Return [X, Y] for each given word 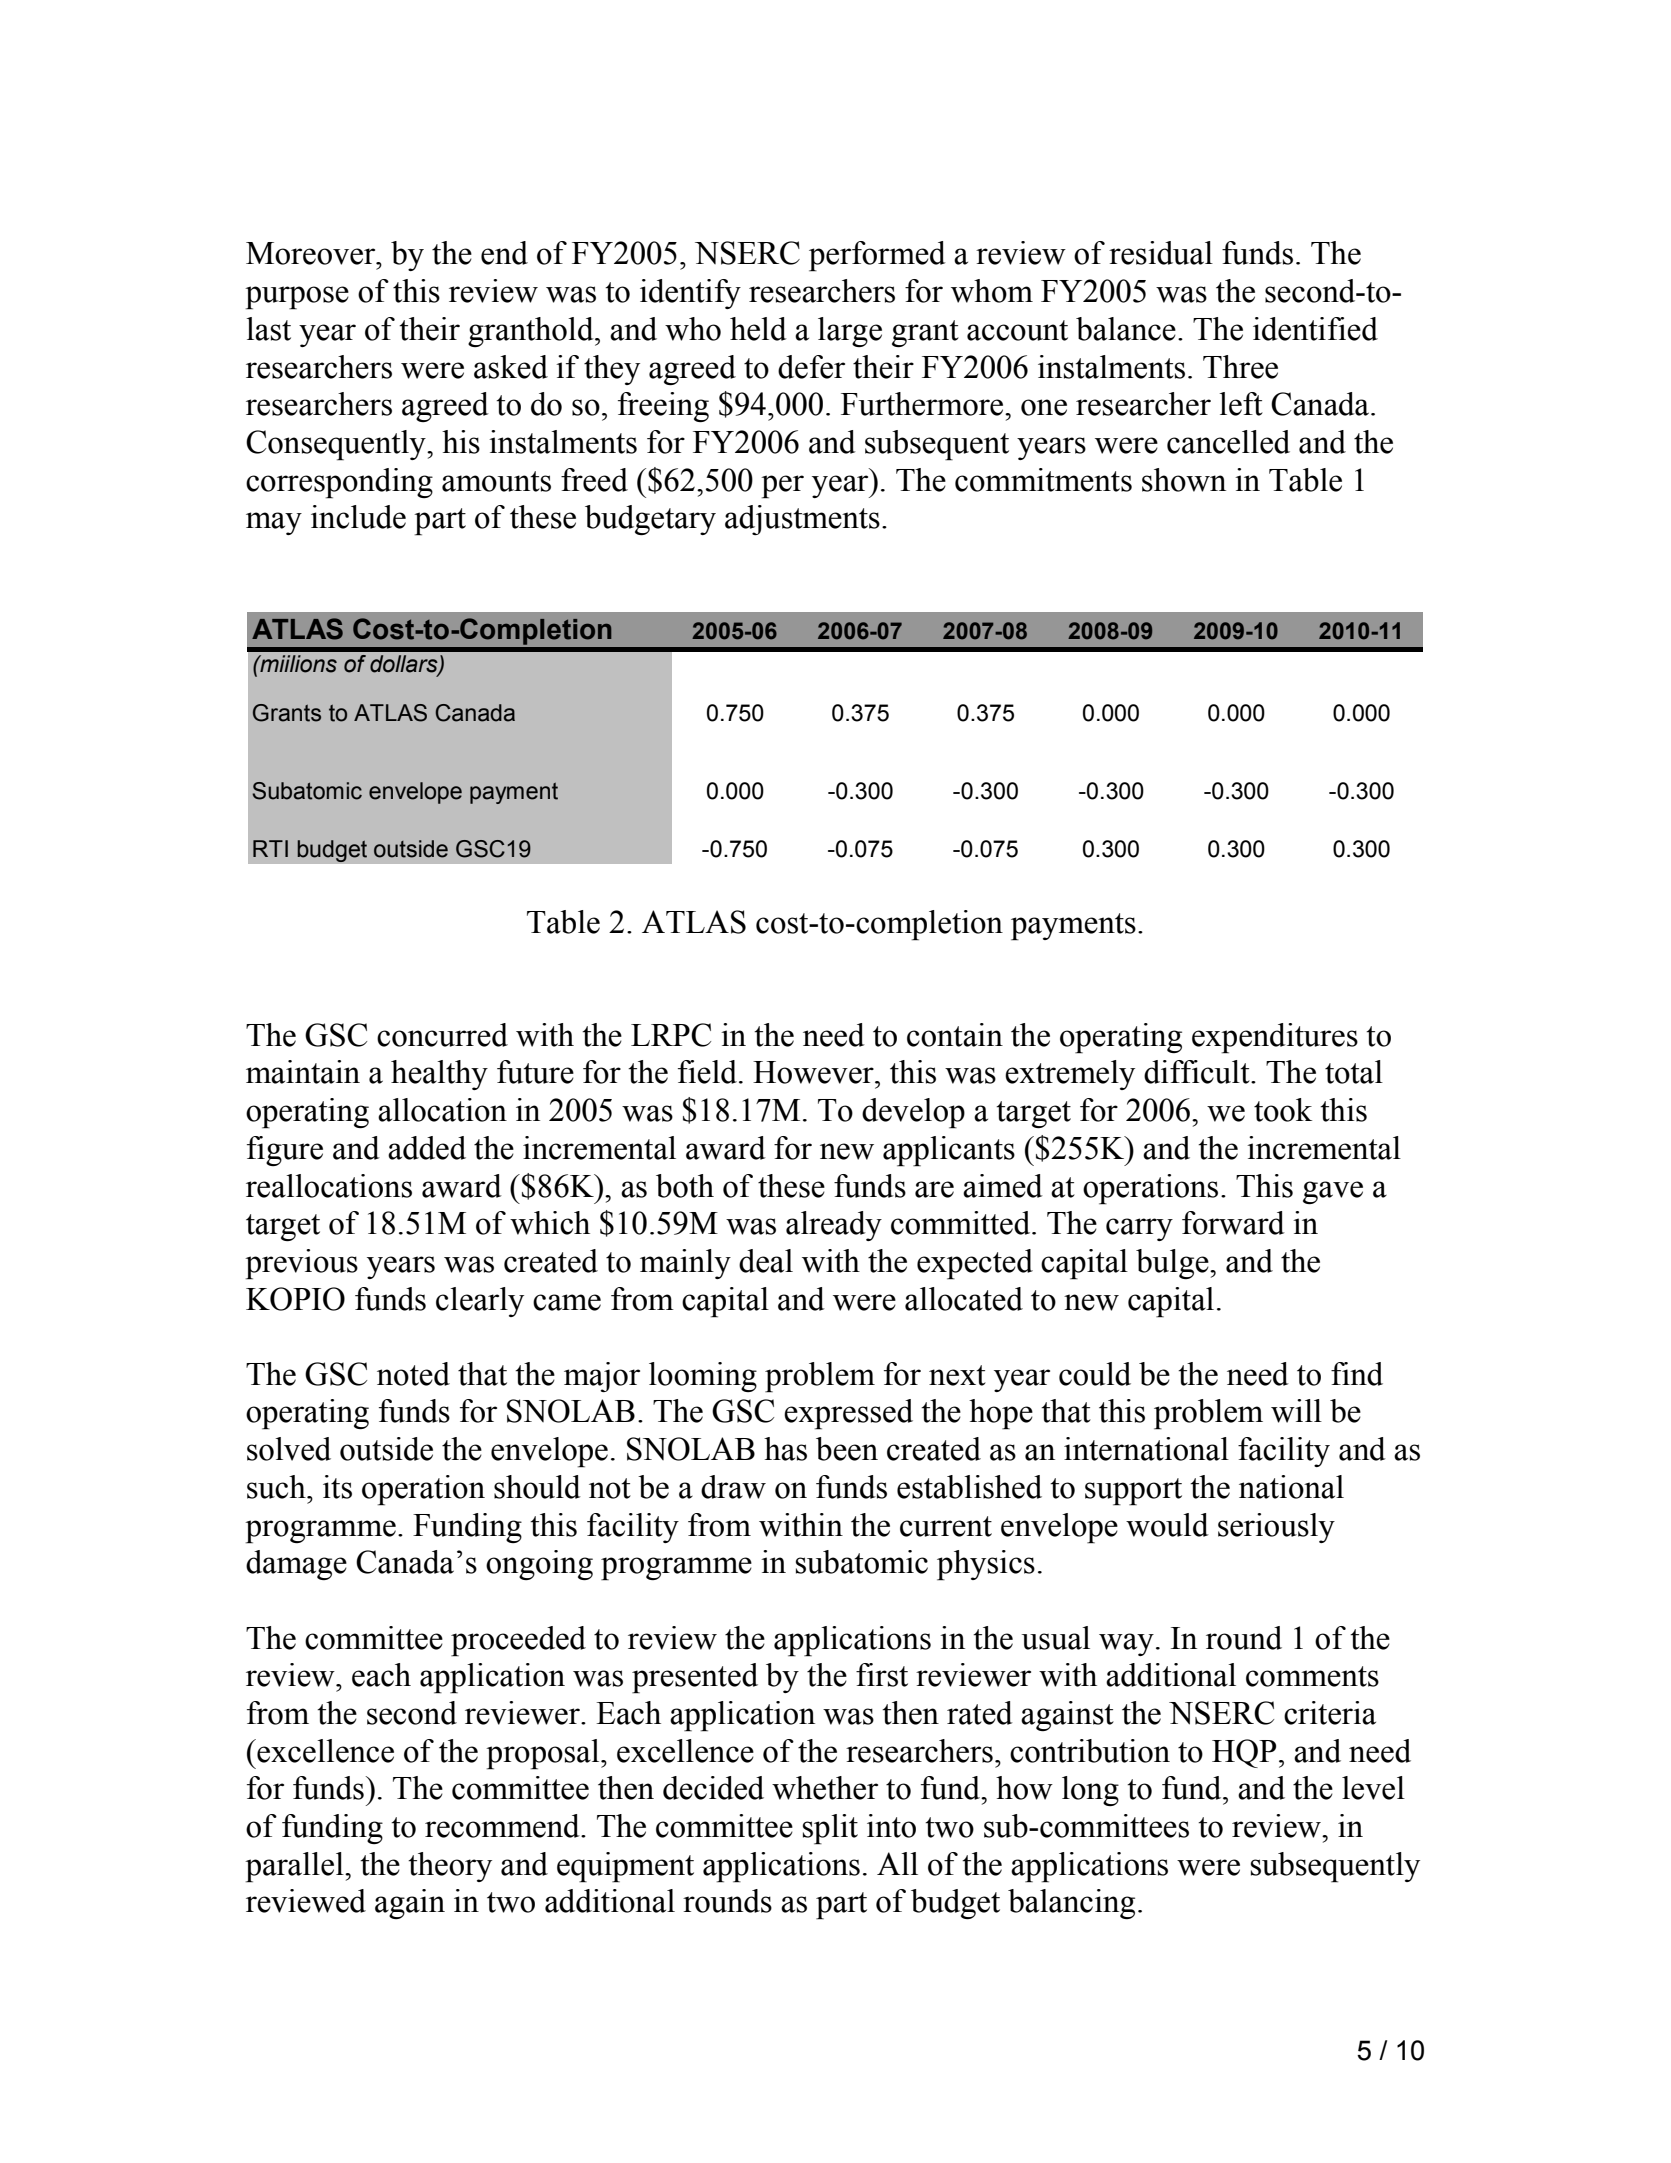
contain [955, 1035]
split [830, 1829]
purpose [297, 298]
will [1296, 1411]
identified [1315, 329]
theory [450, 1867]
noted [413, 1374]
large [850, 332]
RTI [270, 848]
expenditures [1275, 1038]
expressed [848, 1414]
